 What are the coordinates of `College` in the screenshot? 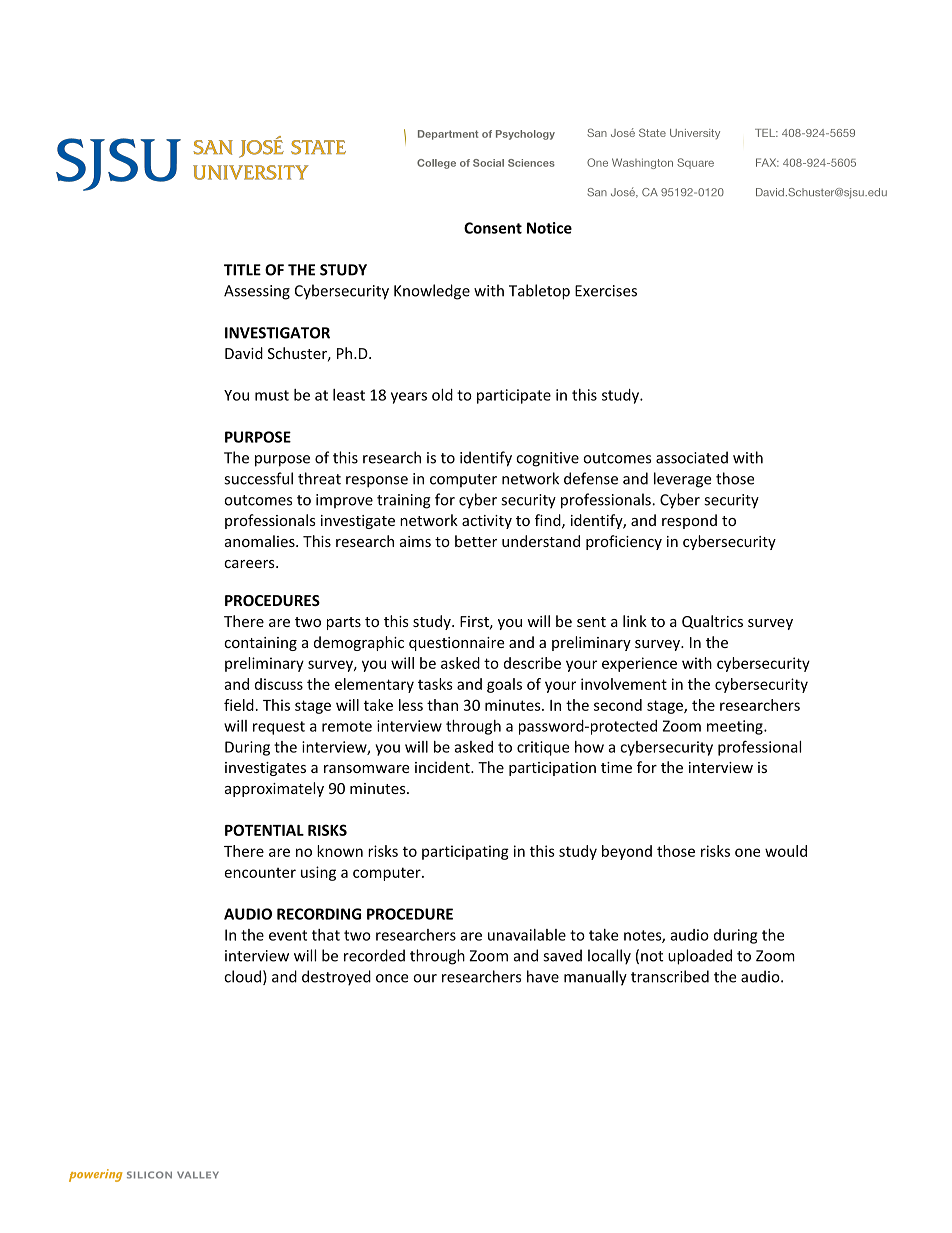 It's located at (436, 164).
